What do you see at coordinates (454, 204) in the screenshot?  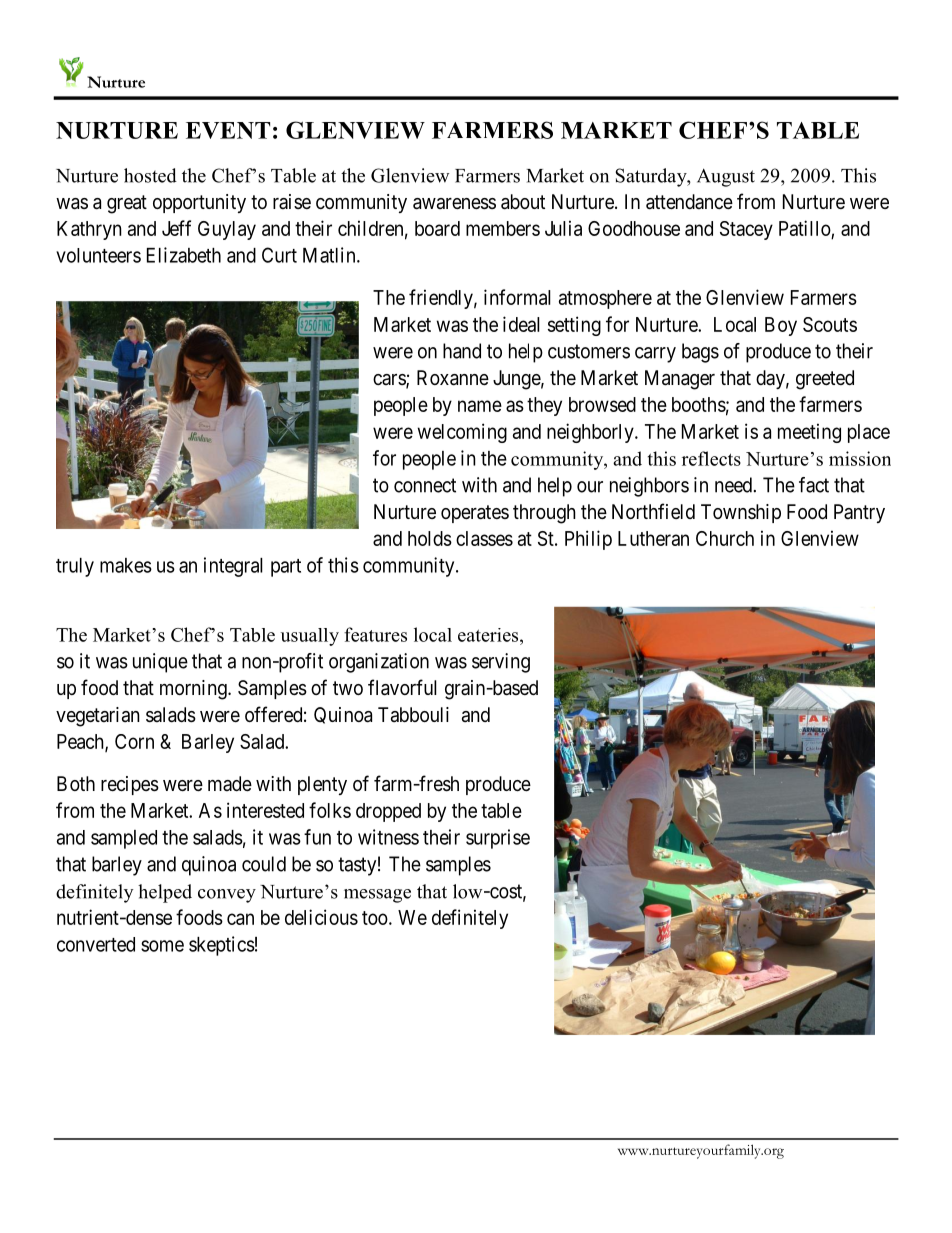 I see `awareness` at bounding box center [454, 204].
